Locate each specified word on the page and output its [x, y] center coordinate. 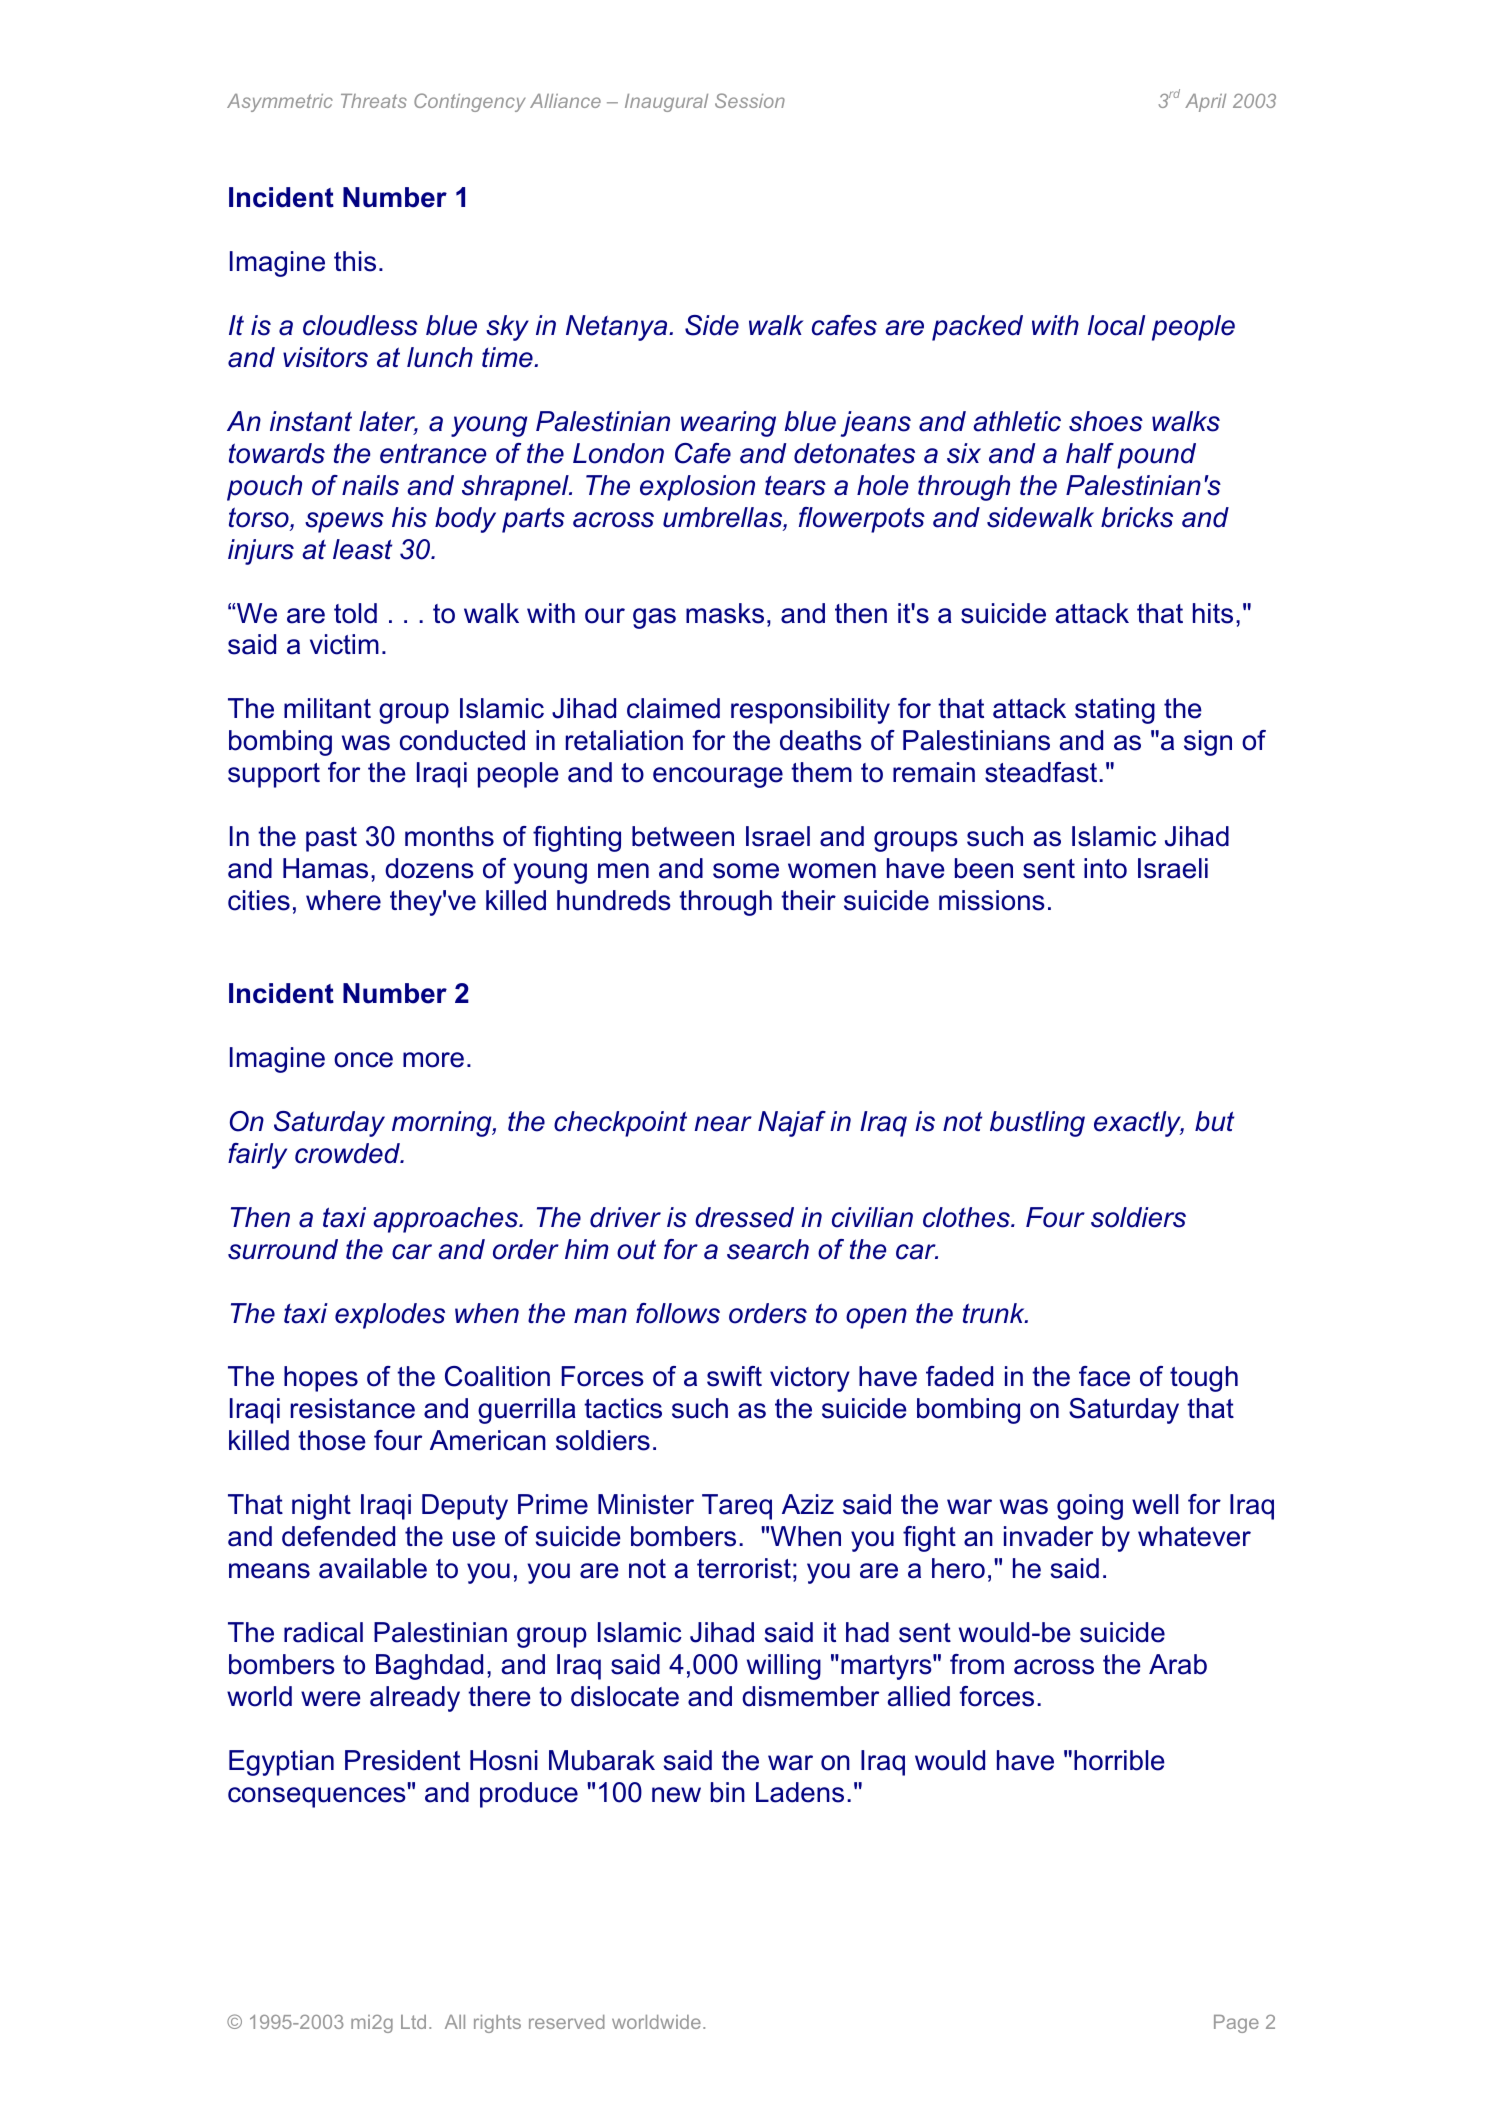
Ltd [413, 2022]
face [1104, 1376]
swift [734, 1376]
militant [327, 708]
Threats [374, 101]
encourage [718, 777]
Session [750, 100]
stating [1115, 711]
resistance [353, 1408]
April [1205, 103]
